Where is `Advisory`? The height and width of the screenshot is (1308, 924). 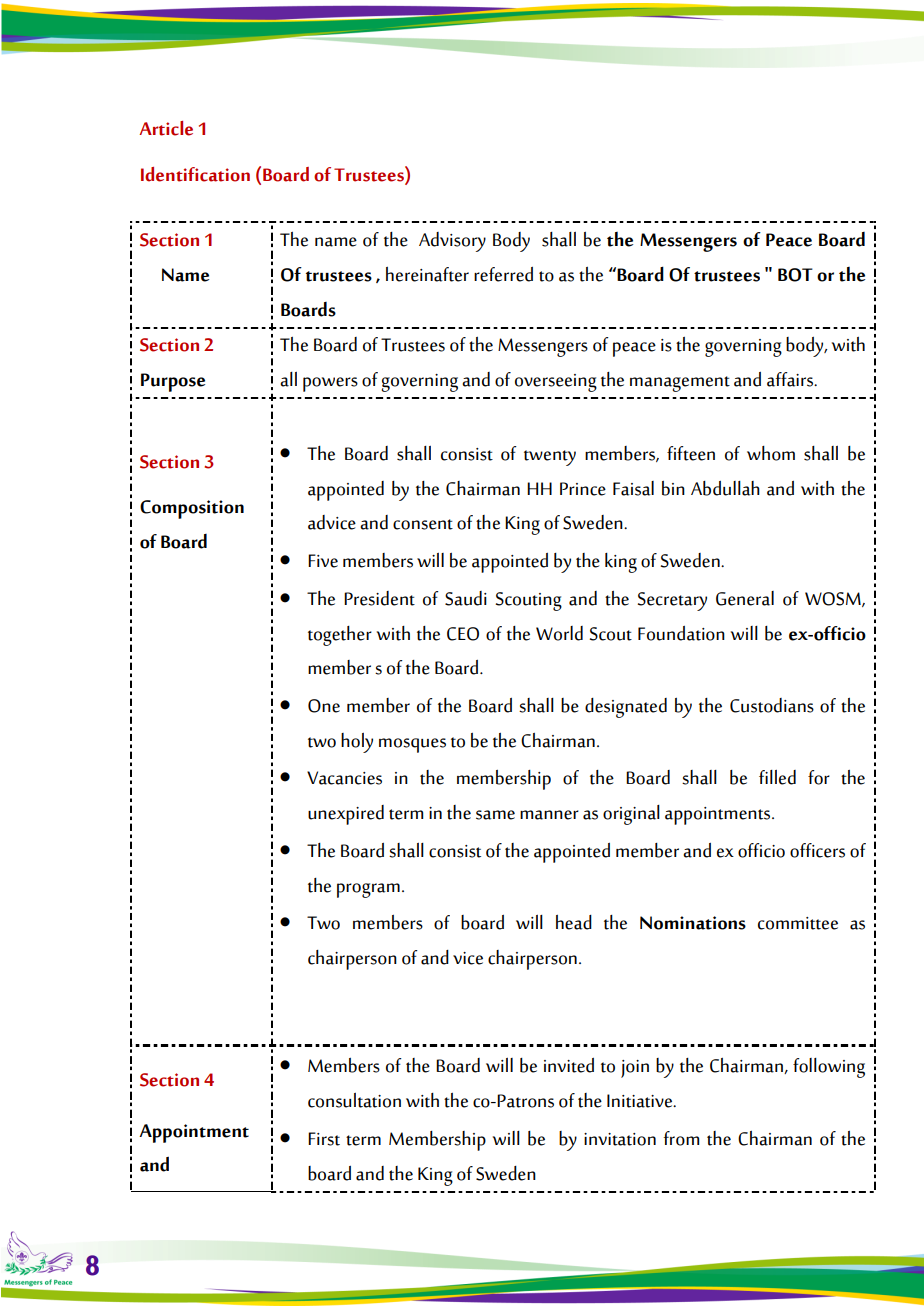 Advisory is located at coordinates (452, 242).
